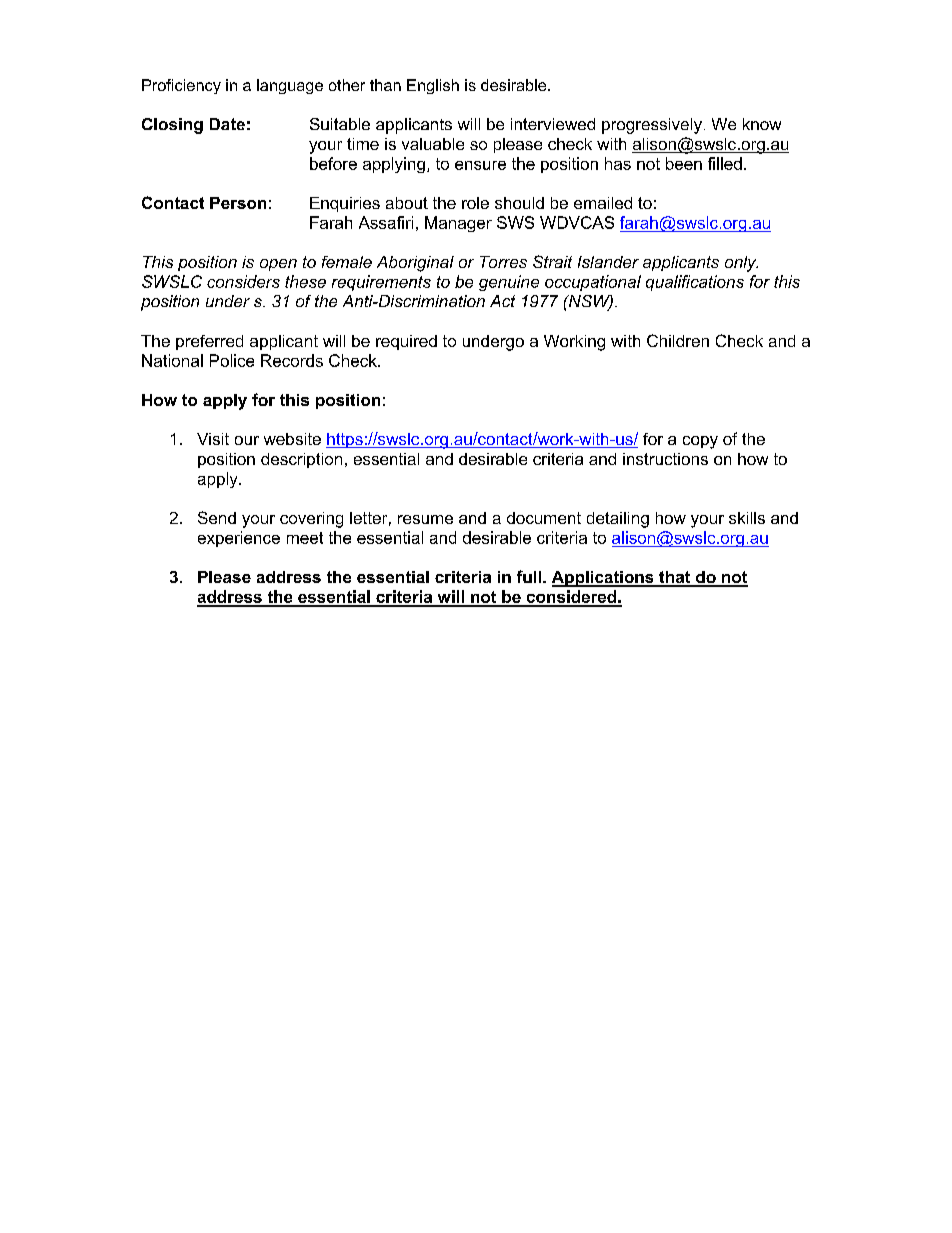  What do you see at coordinates (209, 342) in the screenshot?
I see `preferred` at bounding box center [209, 342].
